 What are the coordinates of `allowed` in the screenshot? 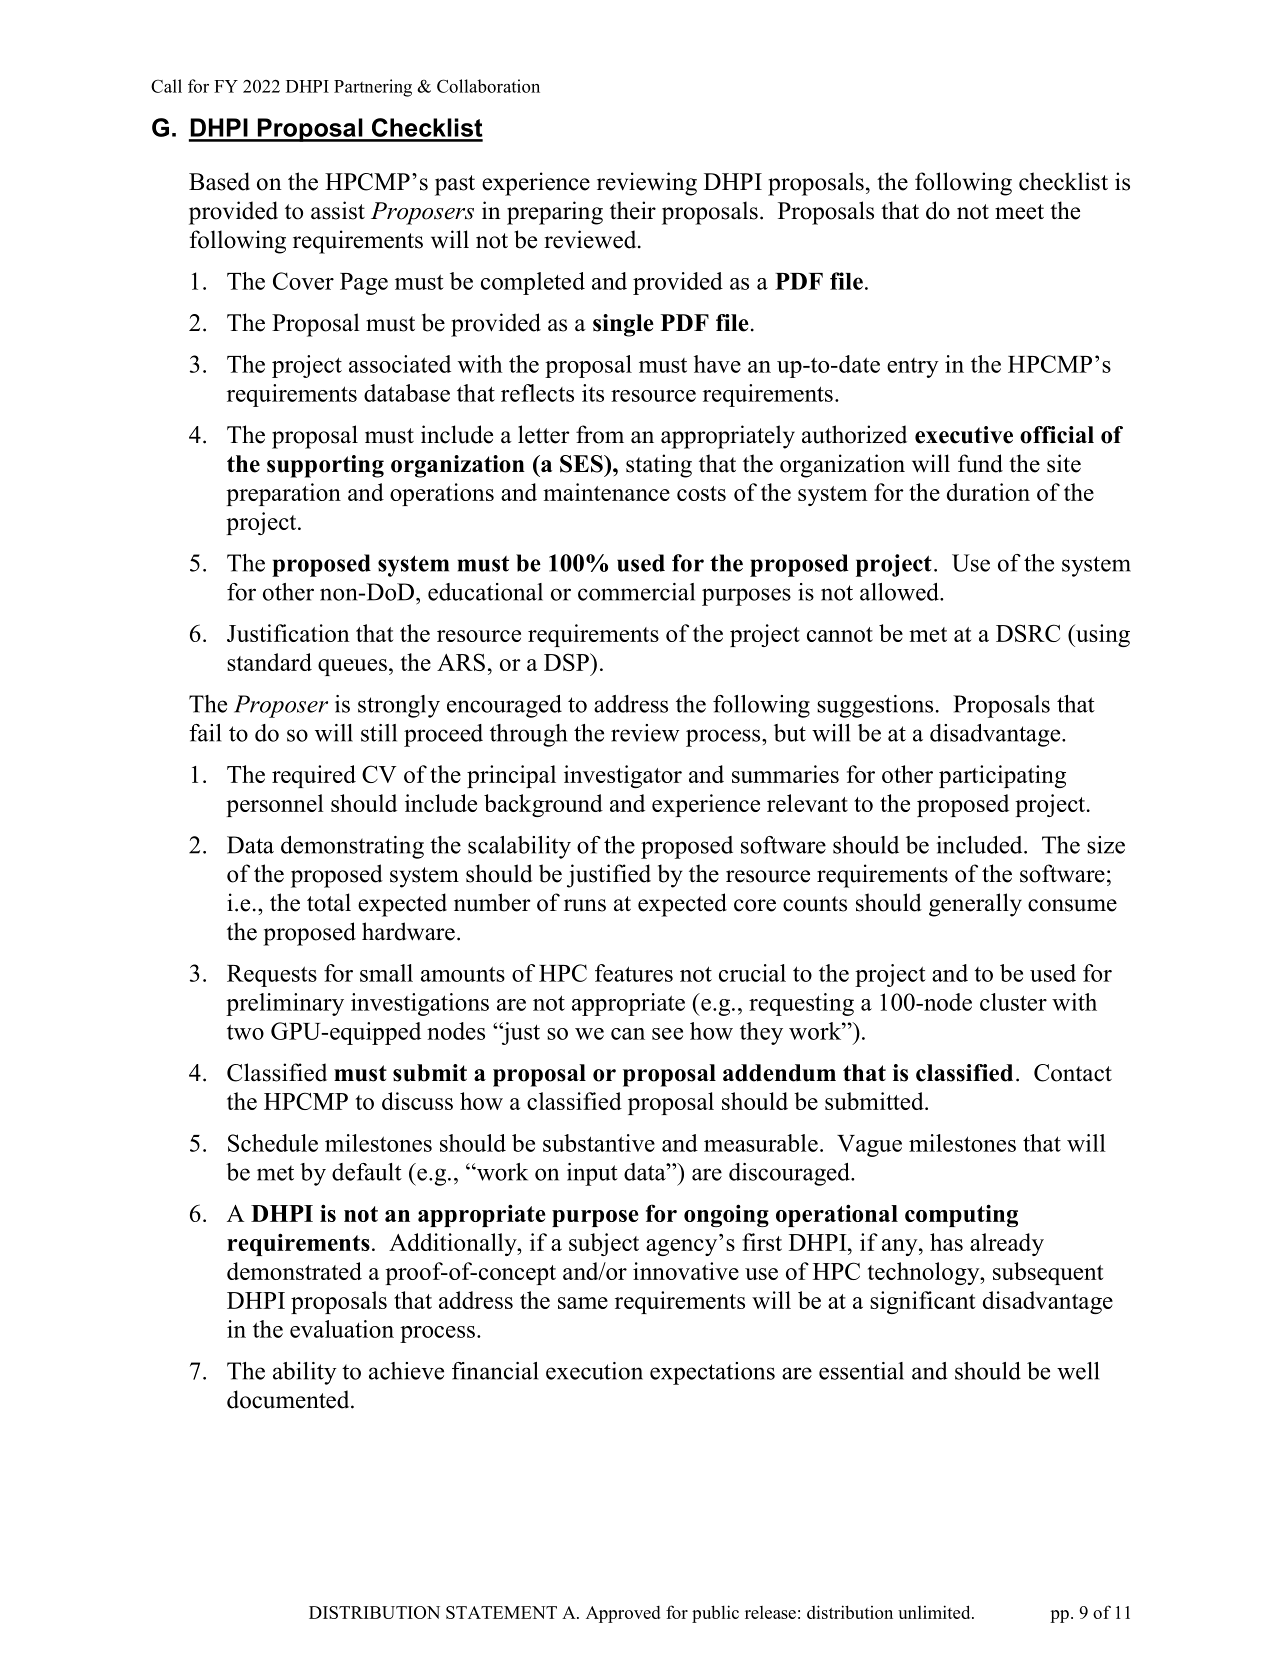 It's located at (900, 592).
